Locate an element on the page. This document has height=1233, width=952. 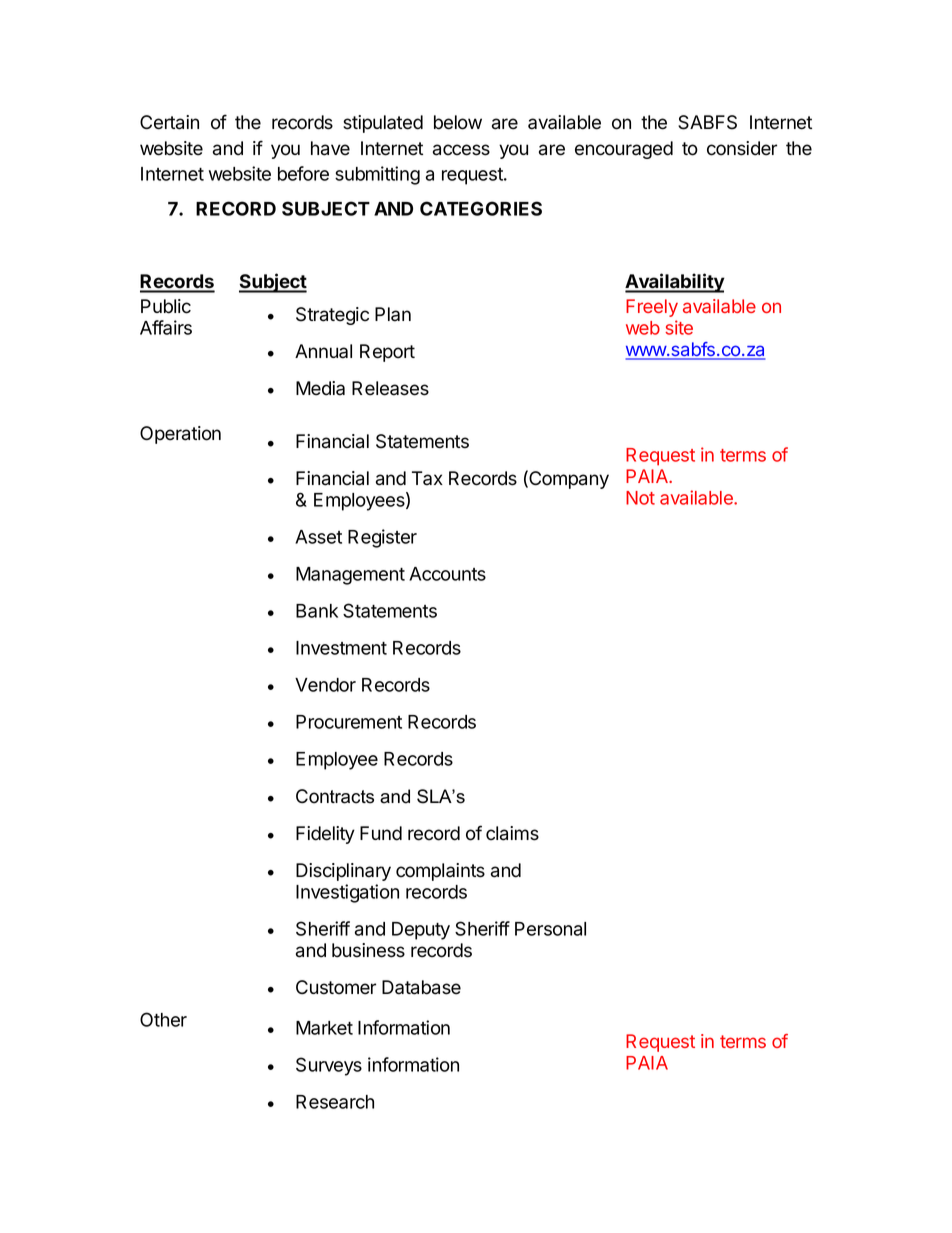
Personal is located at coordinates (550, 929).
